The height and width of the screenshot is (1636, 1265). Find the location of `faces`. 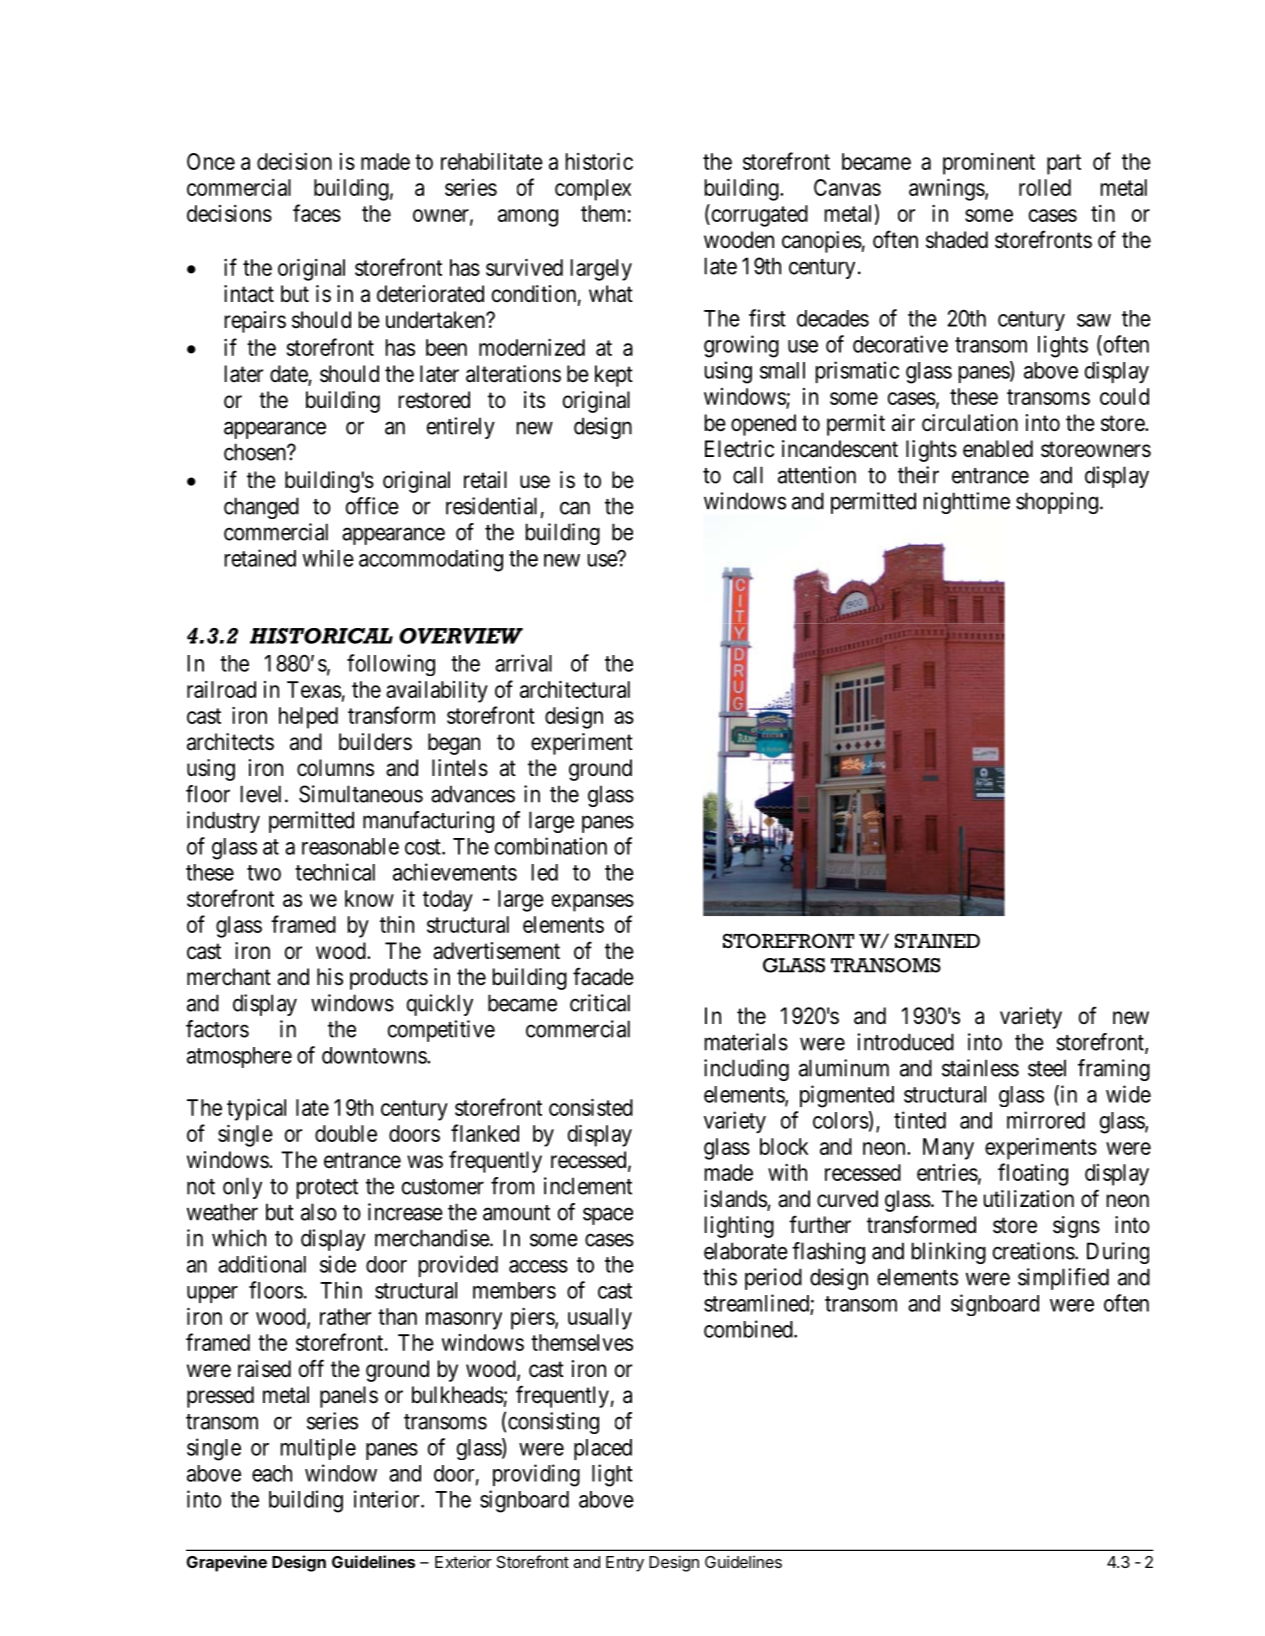

faces is located at coordinates (317, 213).
